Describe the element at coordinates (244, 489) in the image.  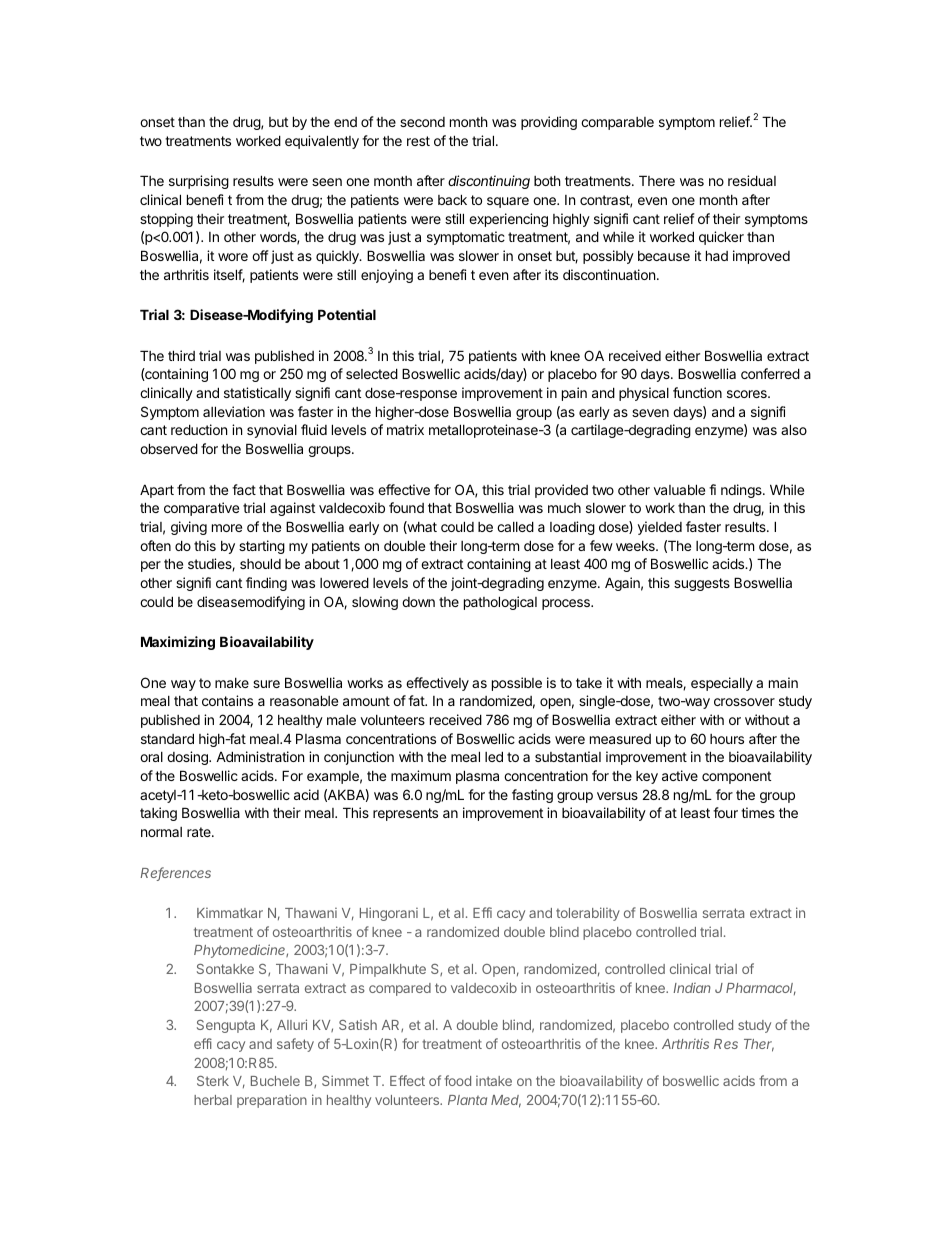
I see `fact` at that location.
